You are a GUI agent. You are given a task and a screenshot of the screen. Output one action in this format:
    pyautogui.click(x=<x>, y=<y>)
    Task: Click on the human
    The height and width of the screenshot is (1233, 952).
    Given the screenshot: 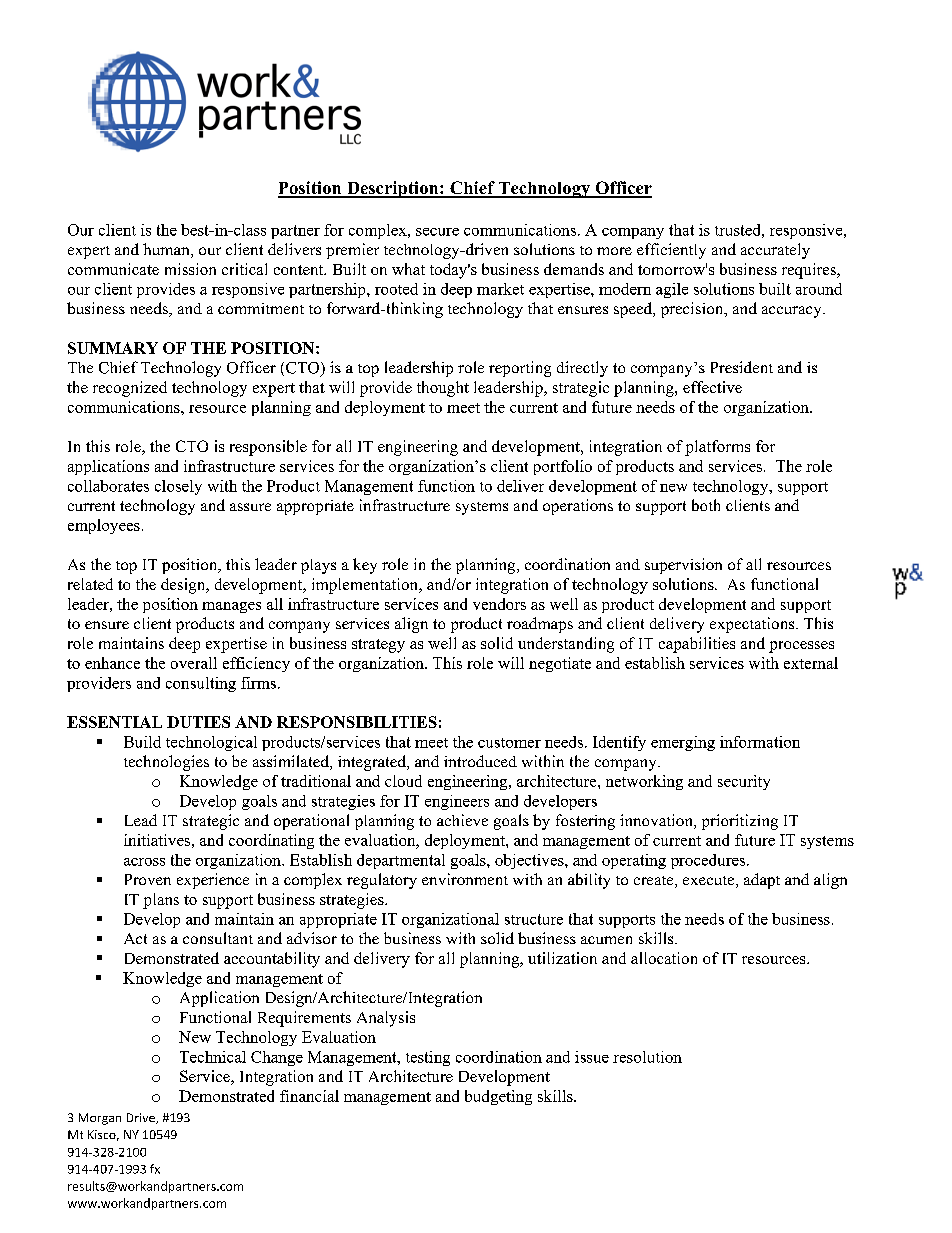 What is the action you would take?
    pyautogui.click(x=167, y=250)
